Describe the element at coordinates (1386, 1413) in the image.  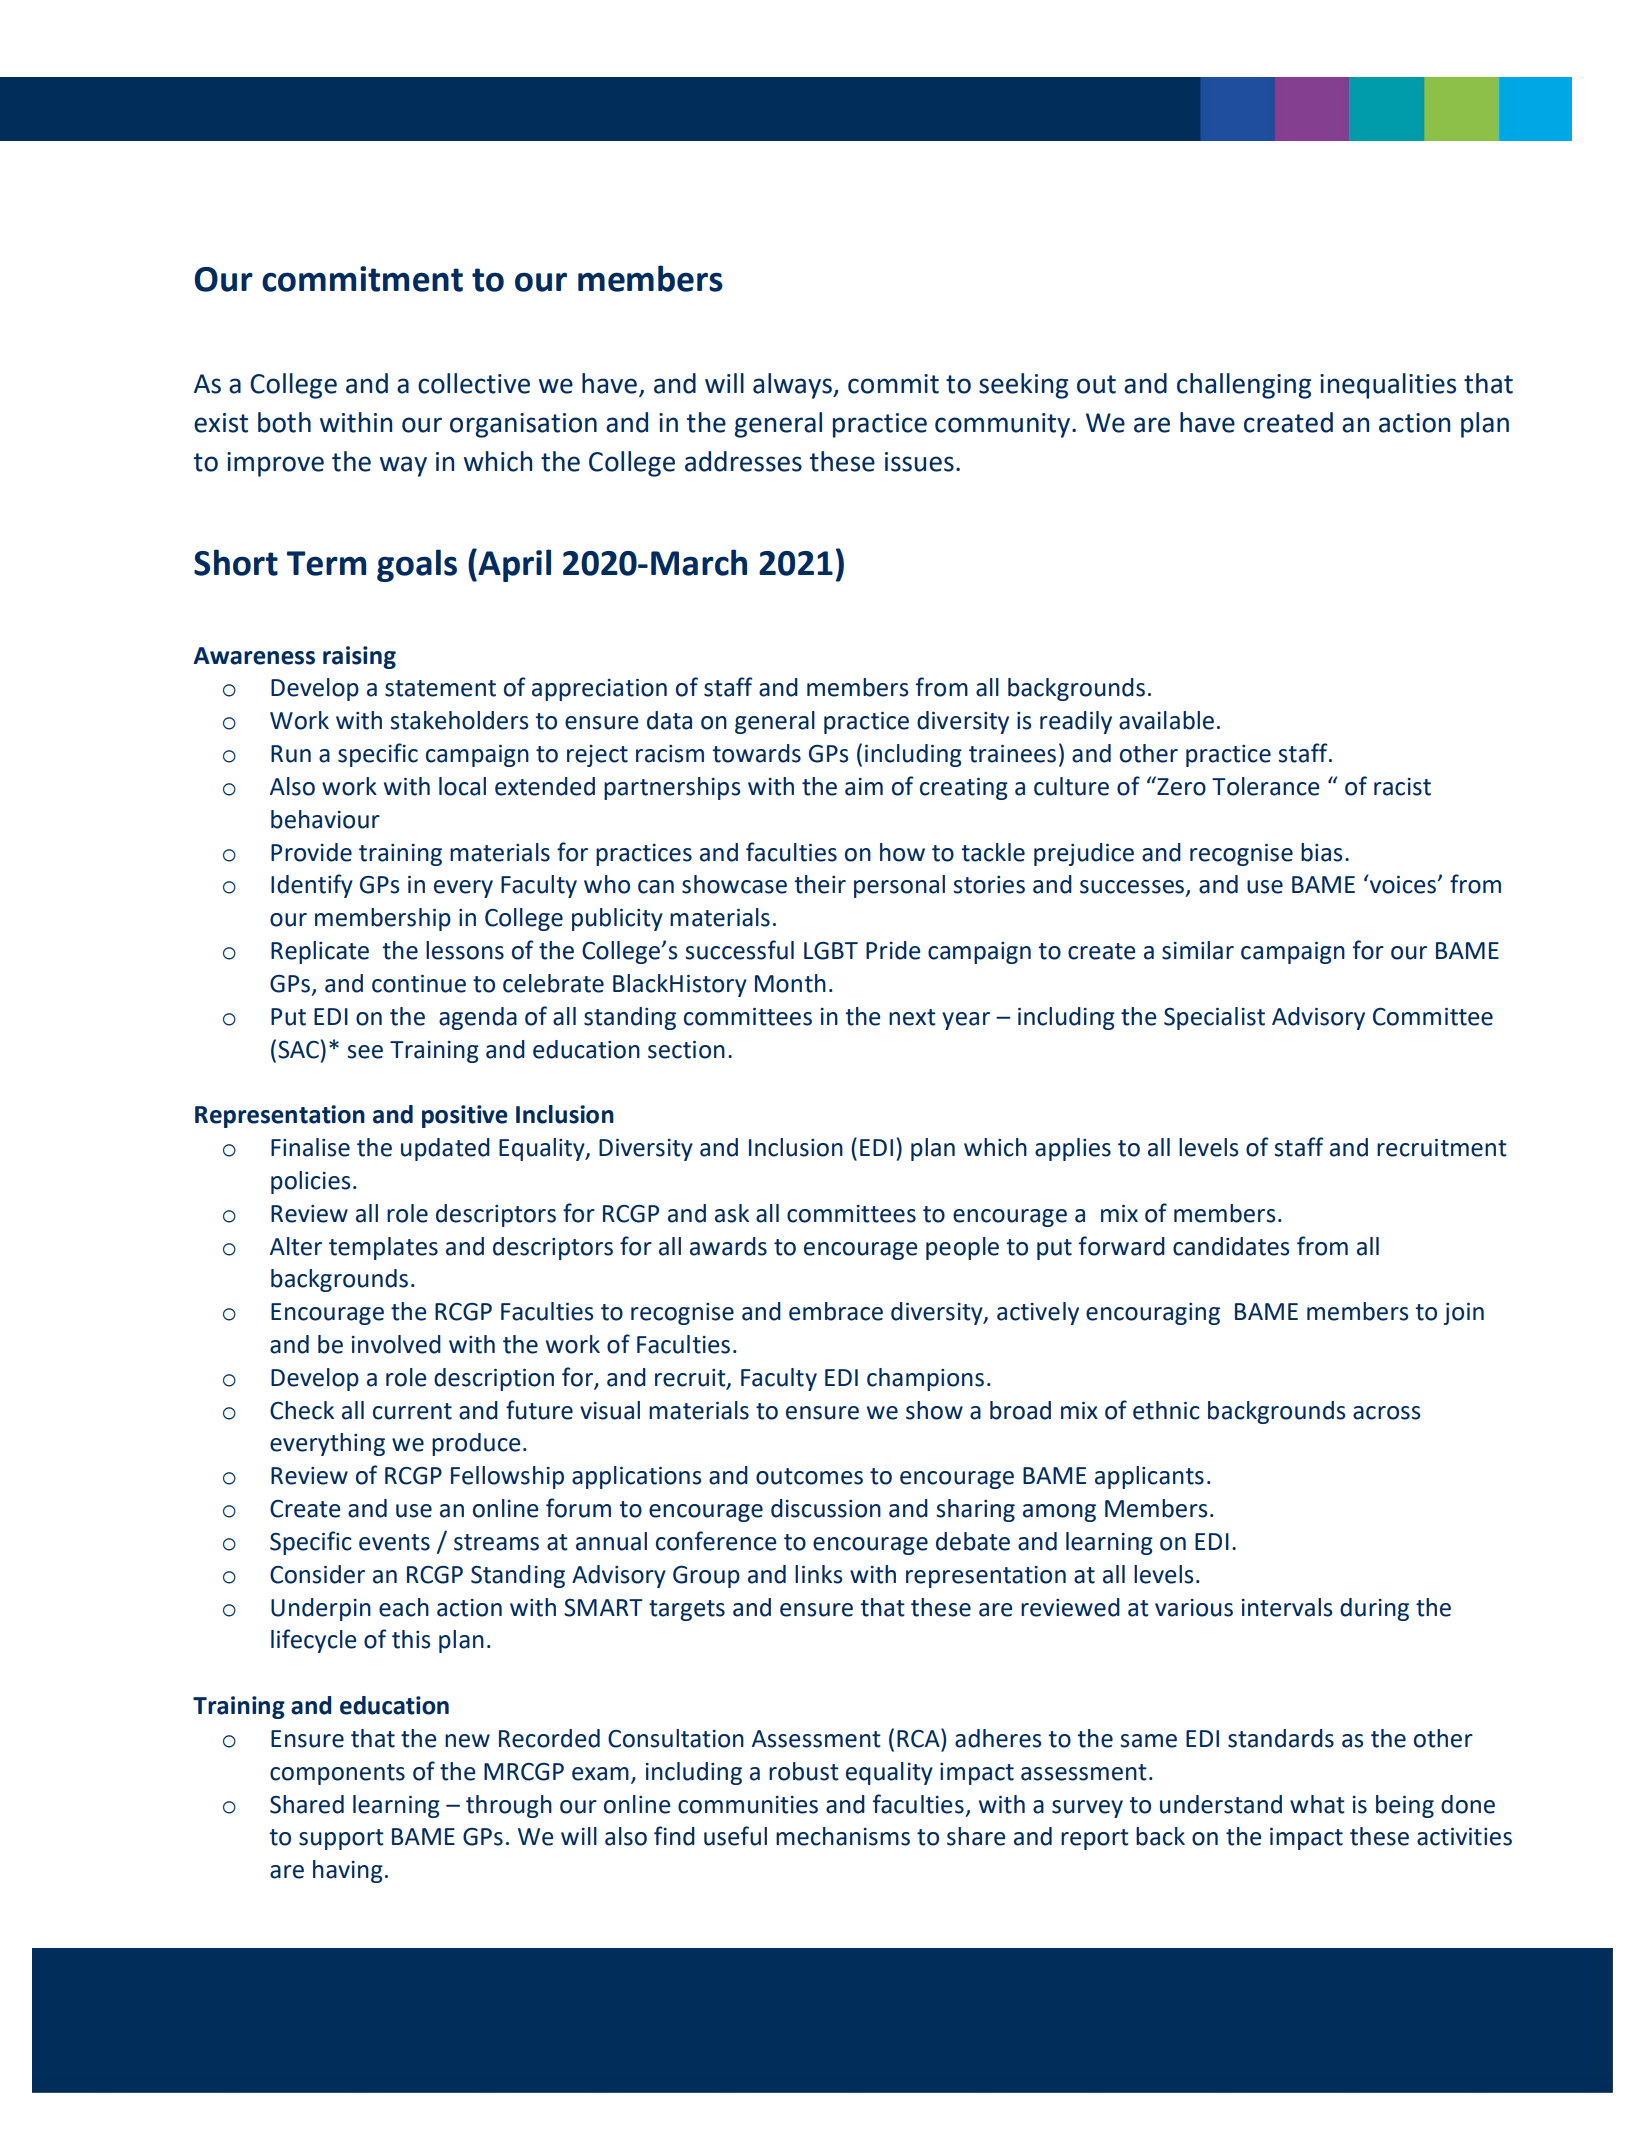
I see `across` at that location.
